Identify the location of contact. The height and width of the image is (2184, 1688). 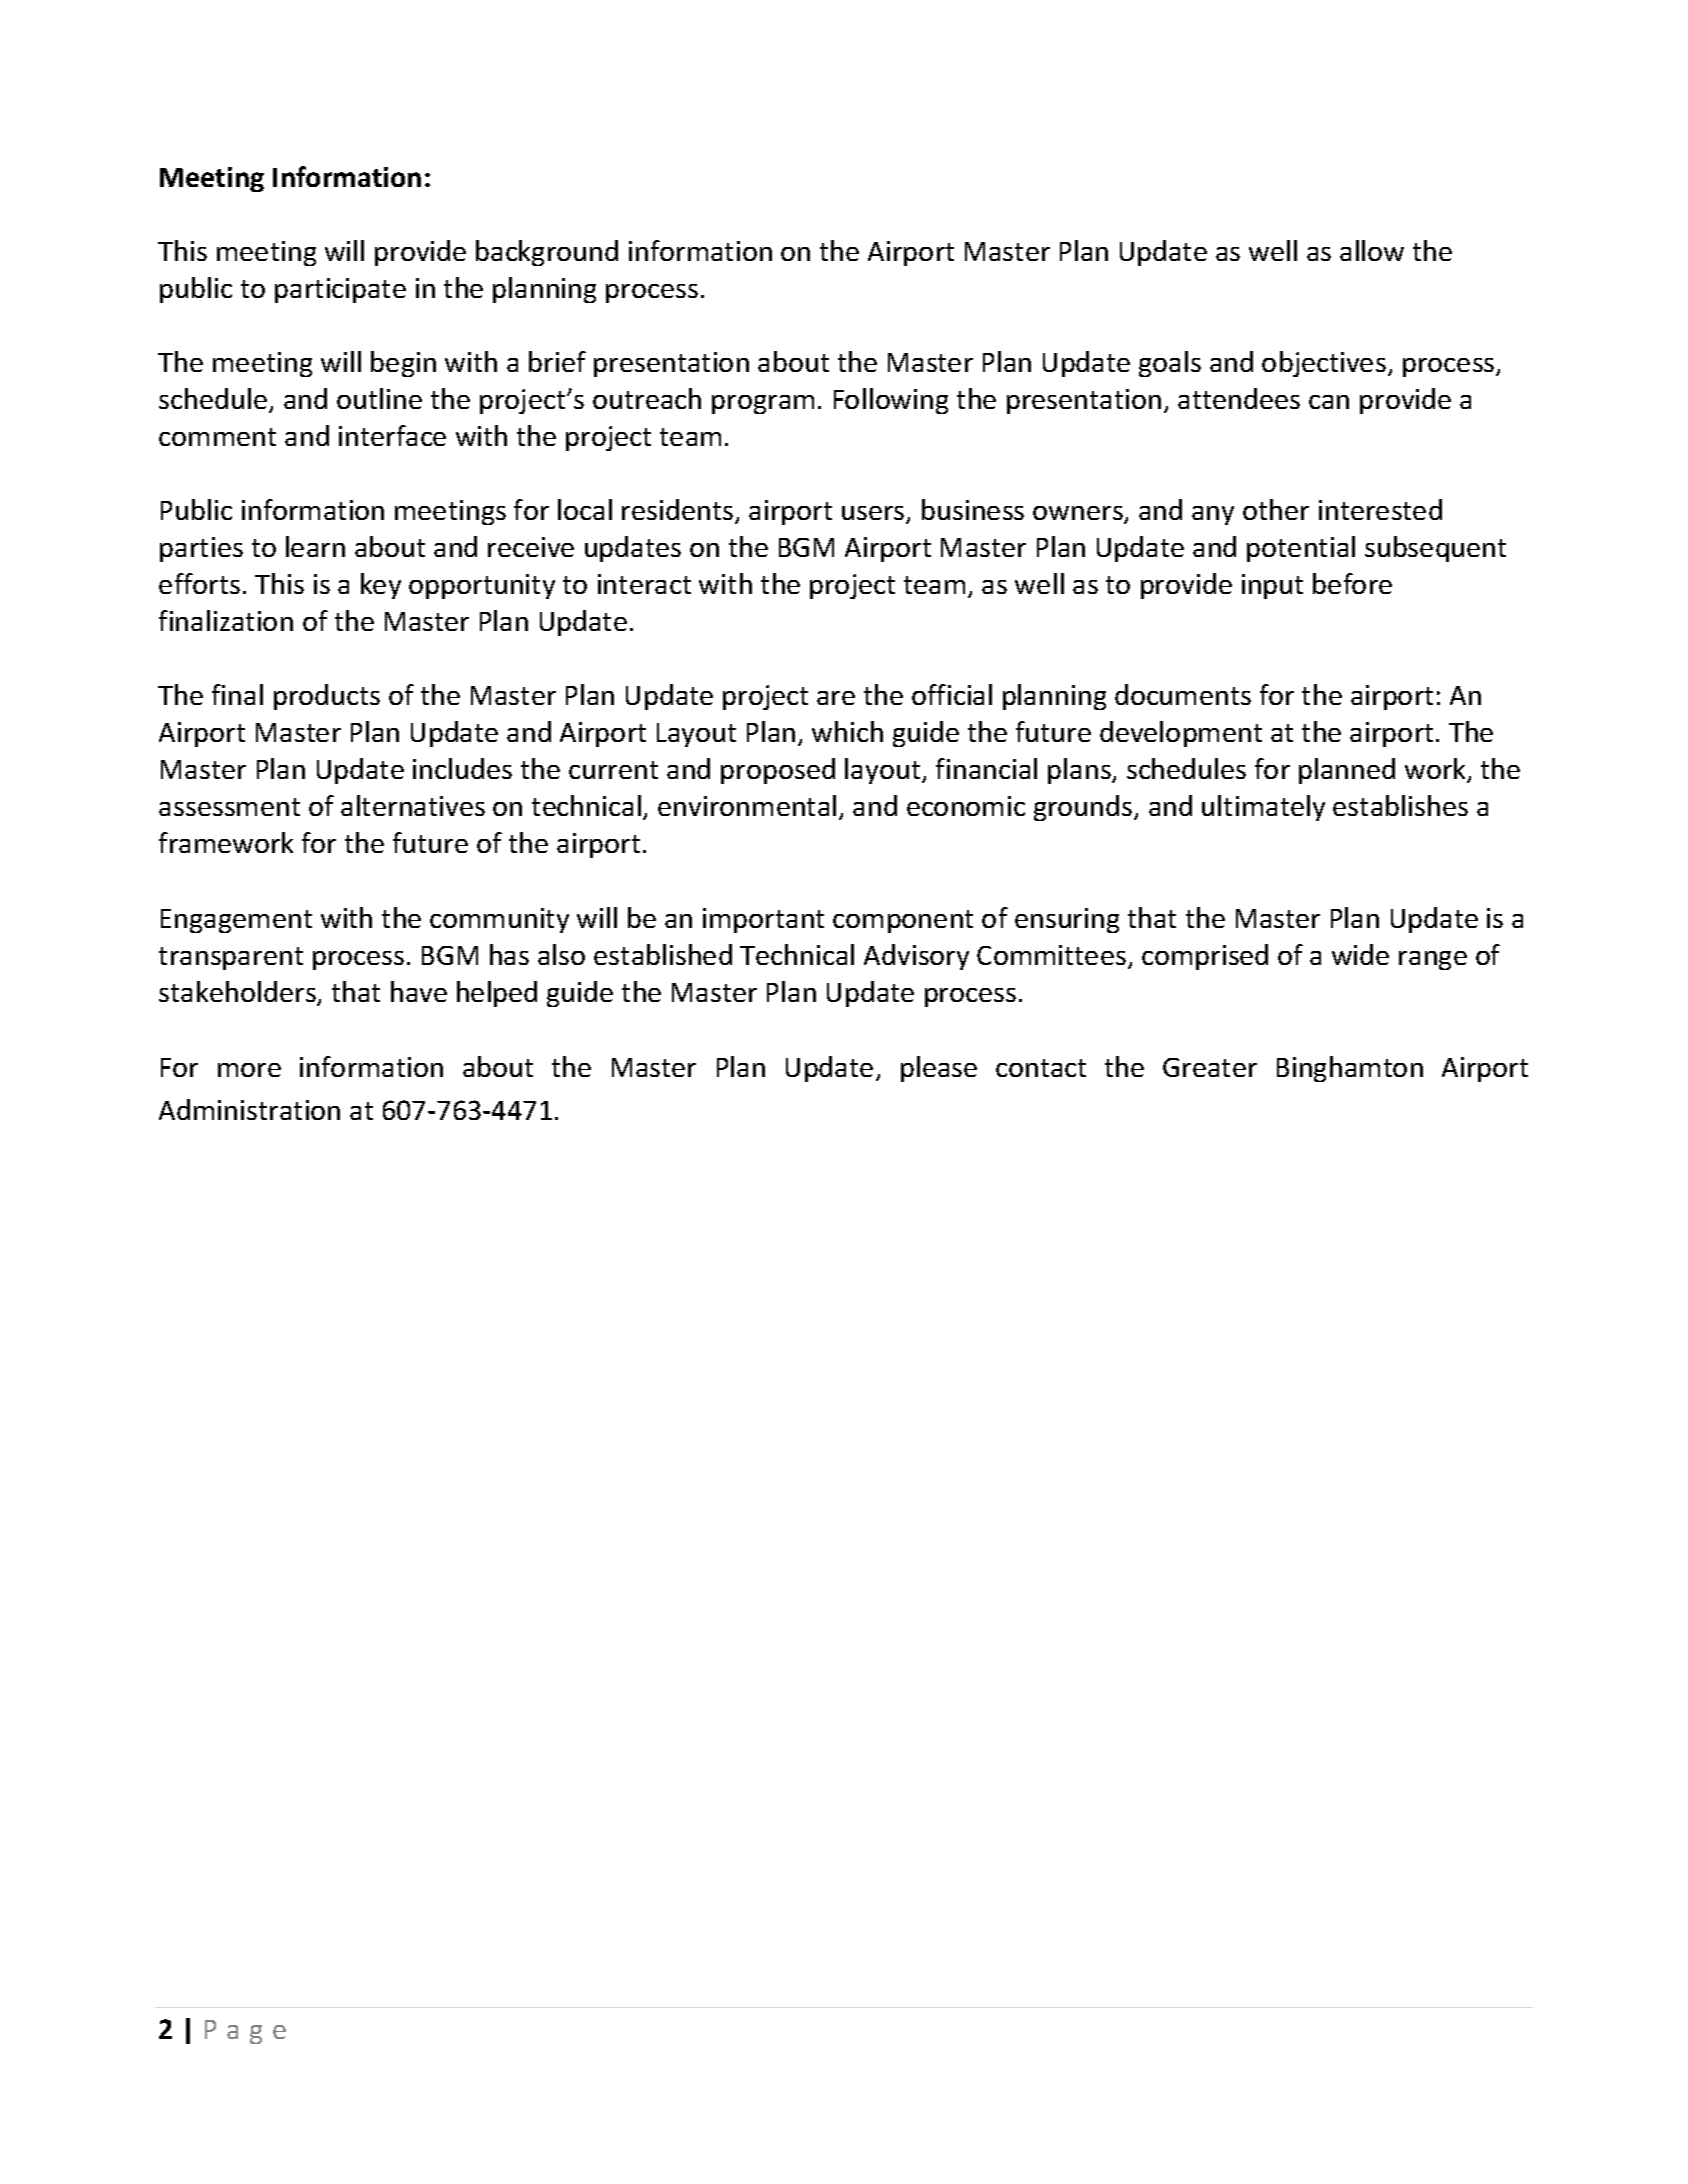
(1041, 1068).
